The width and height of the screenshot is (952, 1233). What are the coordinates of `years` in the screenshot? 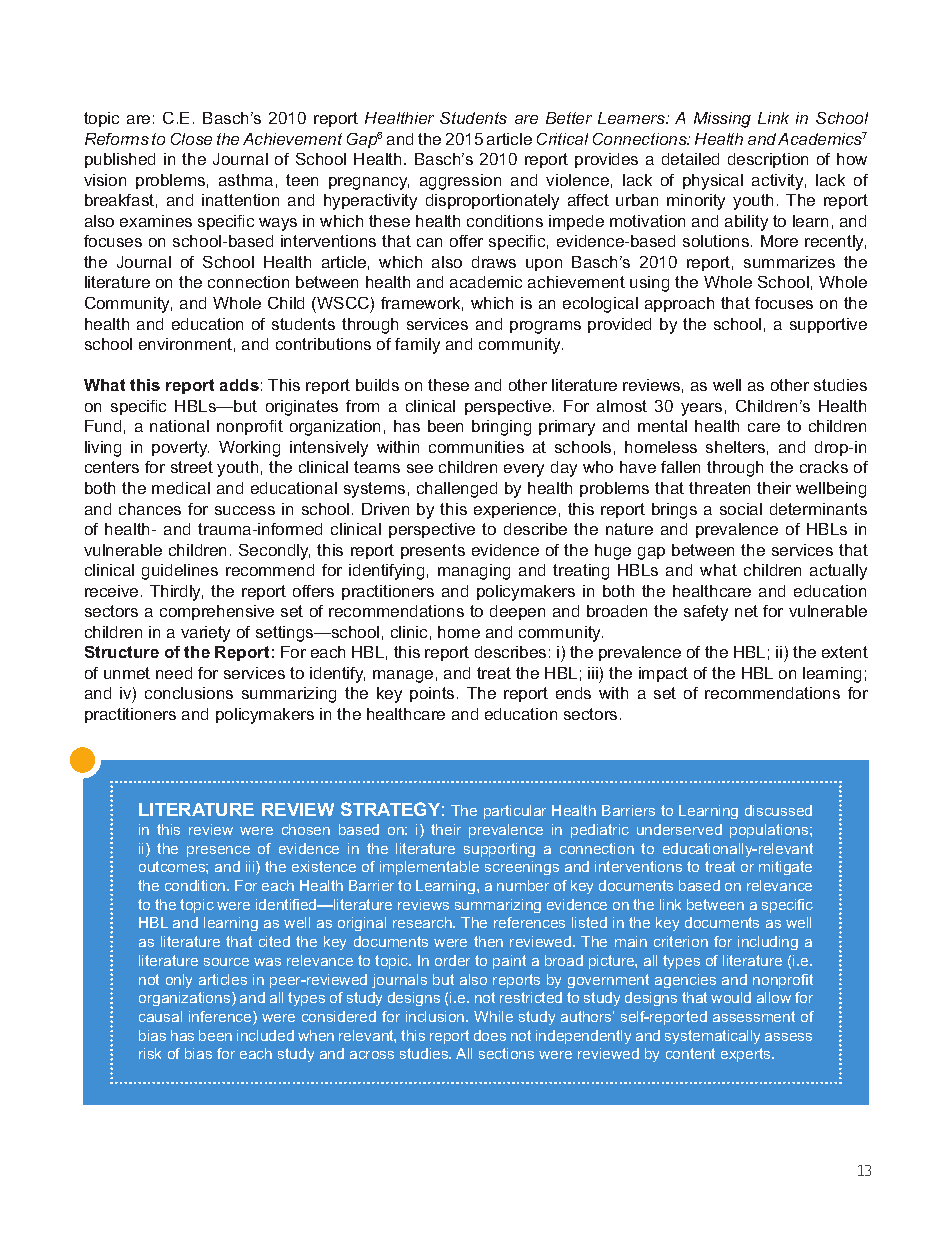 It's located at (701, 409).
